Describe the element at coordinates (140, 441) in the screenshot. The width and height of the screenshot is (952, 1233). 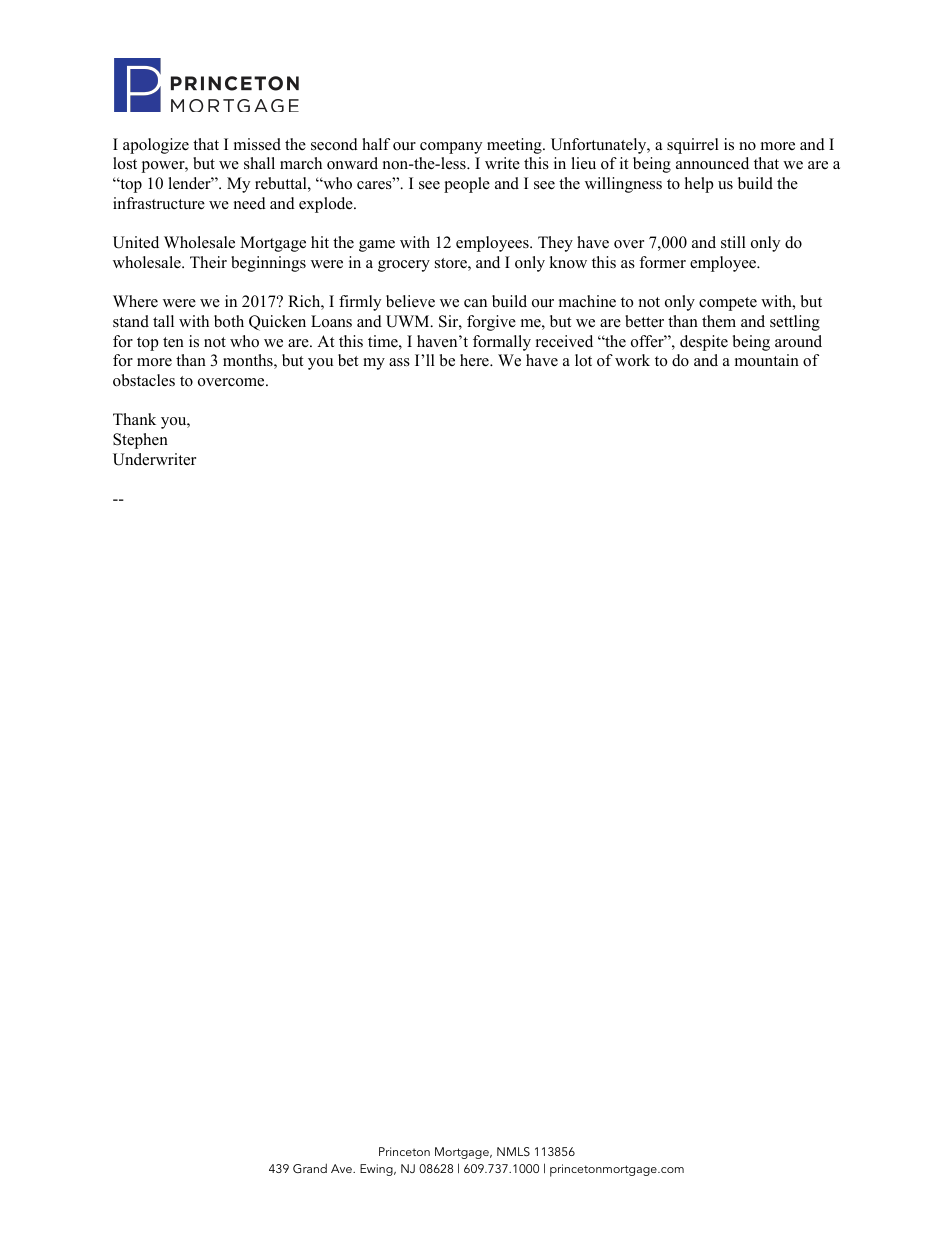
I see `Stephen` at that location.
